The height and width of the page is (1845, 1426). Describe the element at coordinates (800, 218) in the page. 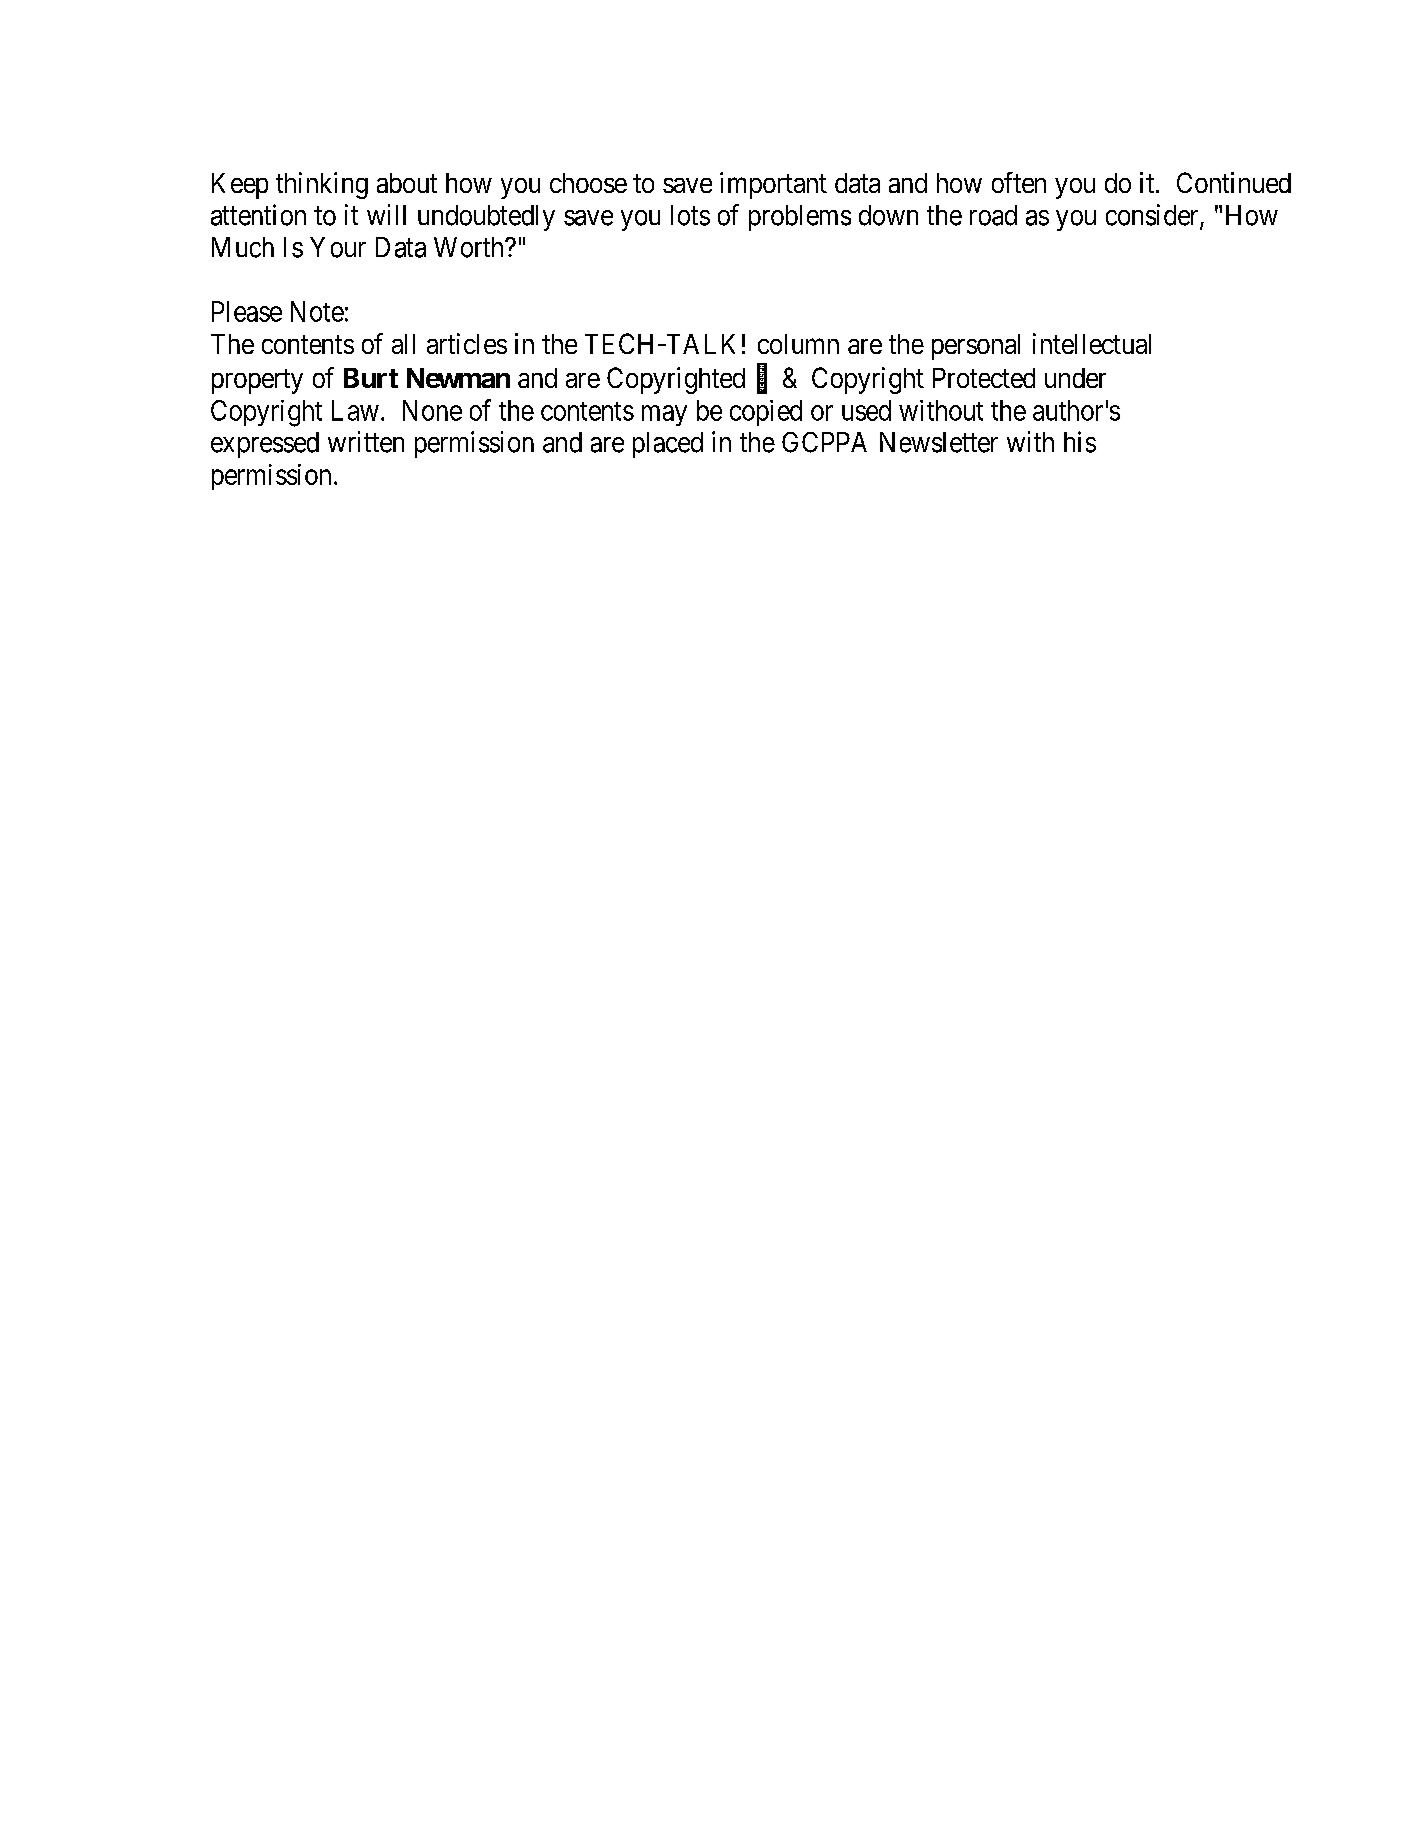

I see `problems` at that location.
